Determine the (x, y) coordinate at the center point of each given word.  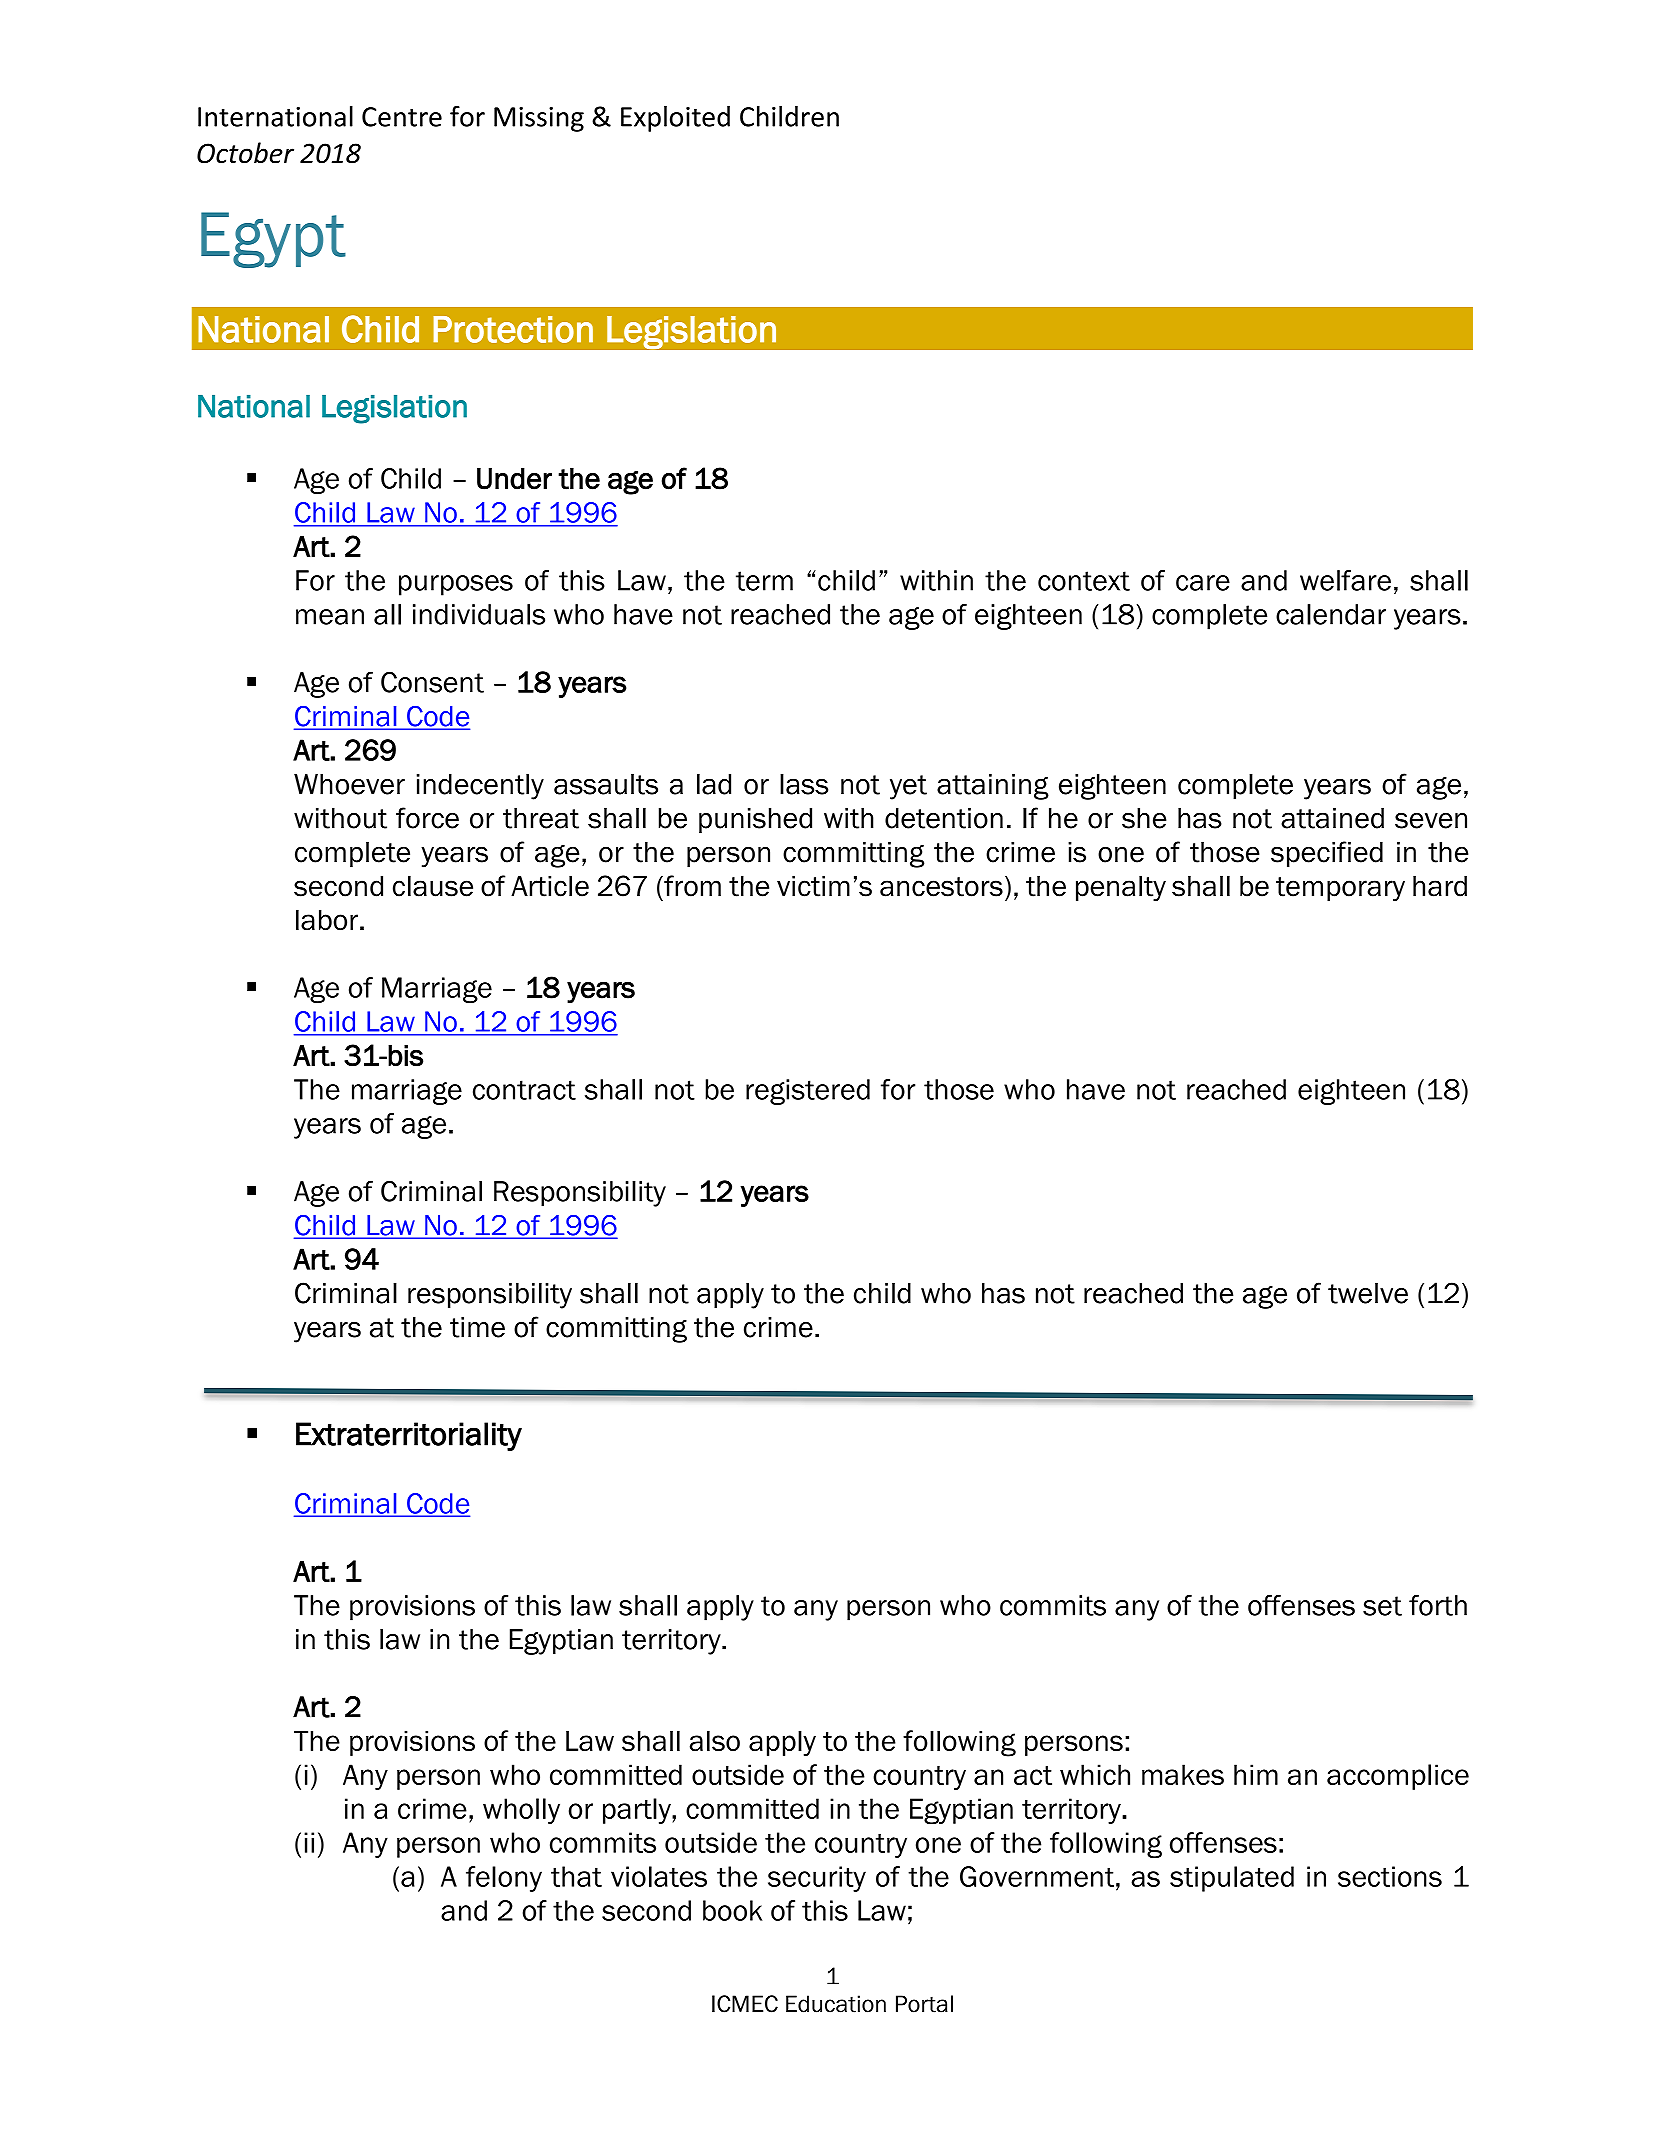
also (715, 1740)
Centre (402, 117)
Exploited (675, 119)
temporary (1340, 889)
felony (504, 1879)
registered (808, 1092)
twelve (1368, 1293)
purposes (456, 585)
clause (433, 886)
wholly (521, 1811)
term (764, 581)
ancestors (941, 887)
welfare (1345, 580)
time (477, 1327)
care (1203, 583)
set (1382, 1606)
